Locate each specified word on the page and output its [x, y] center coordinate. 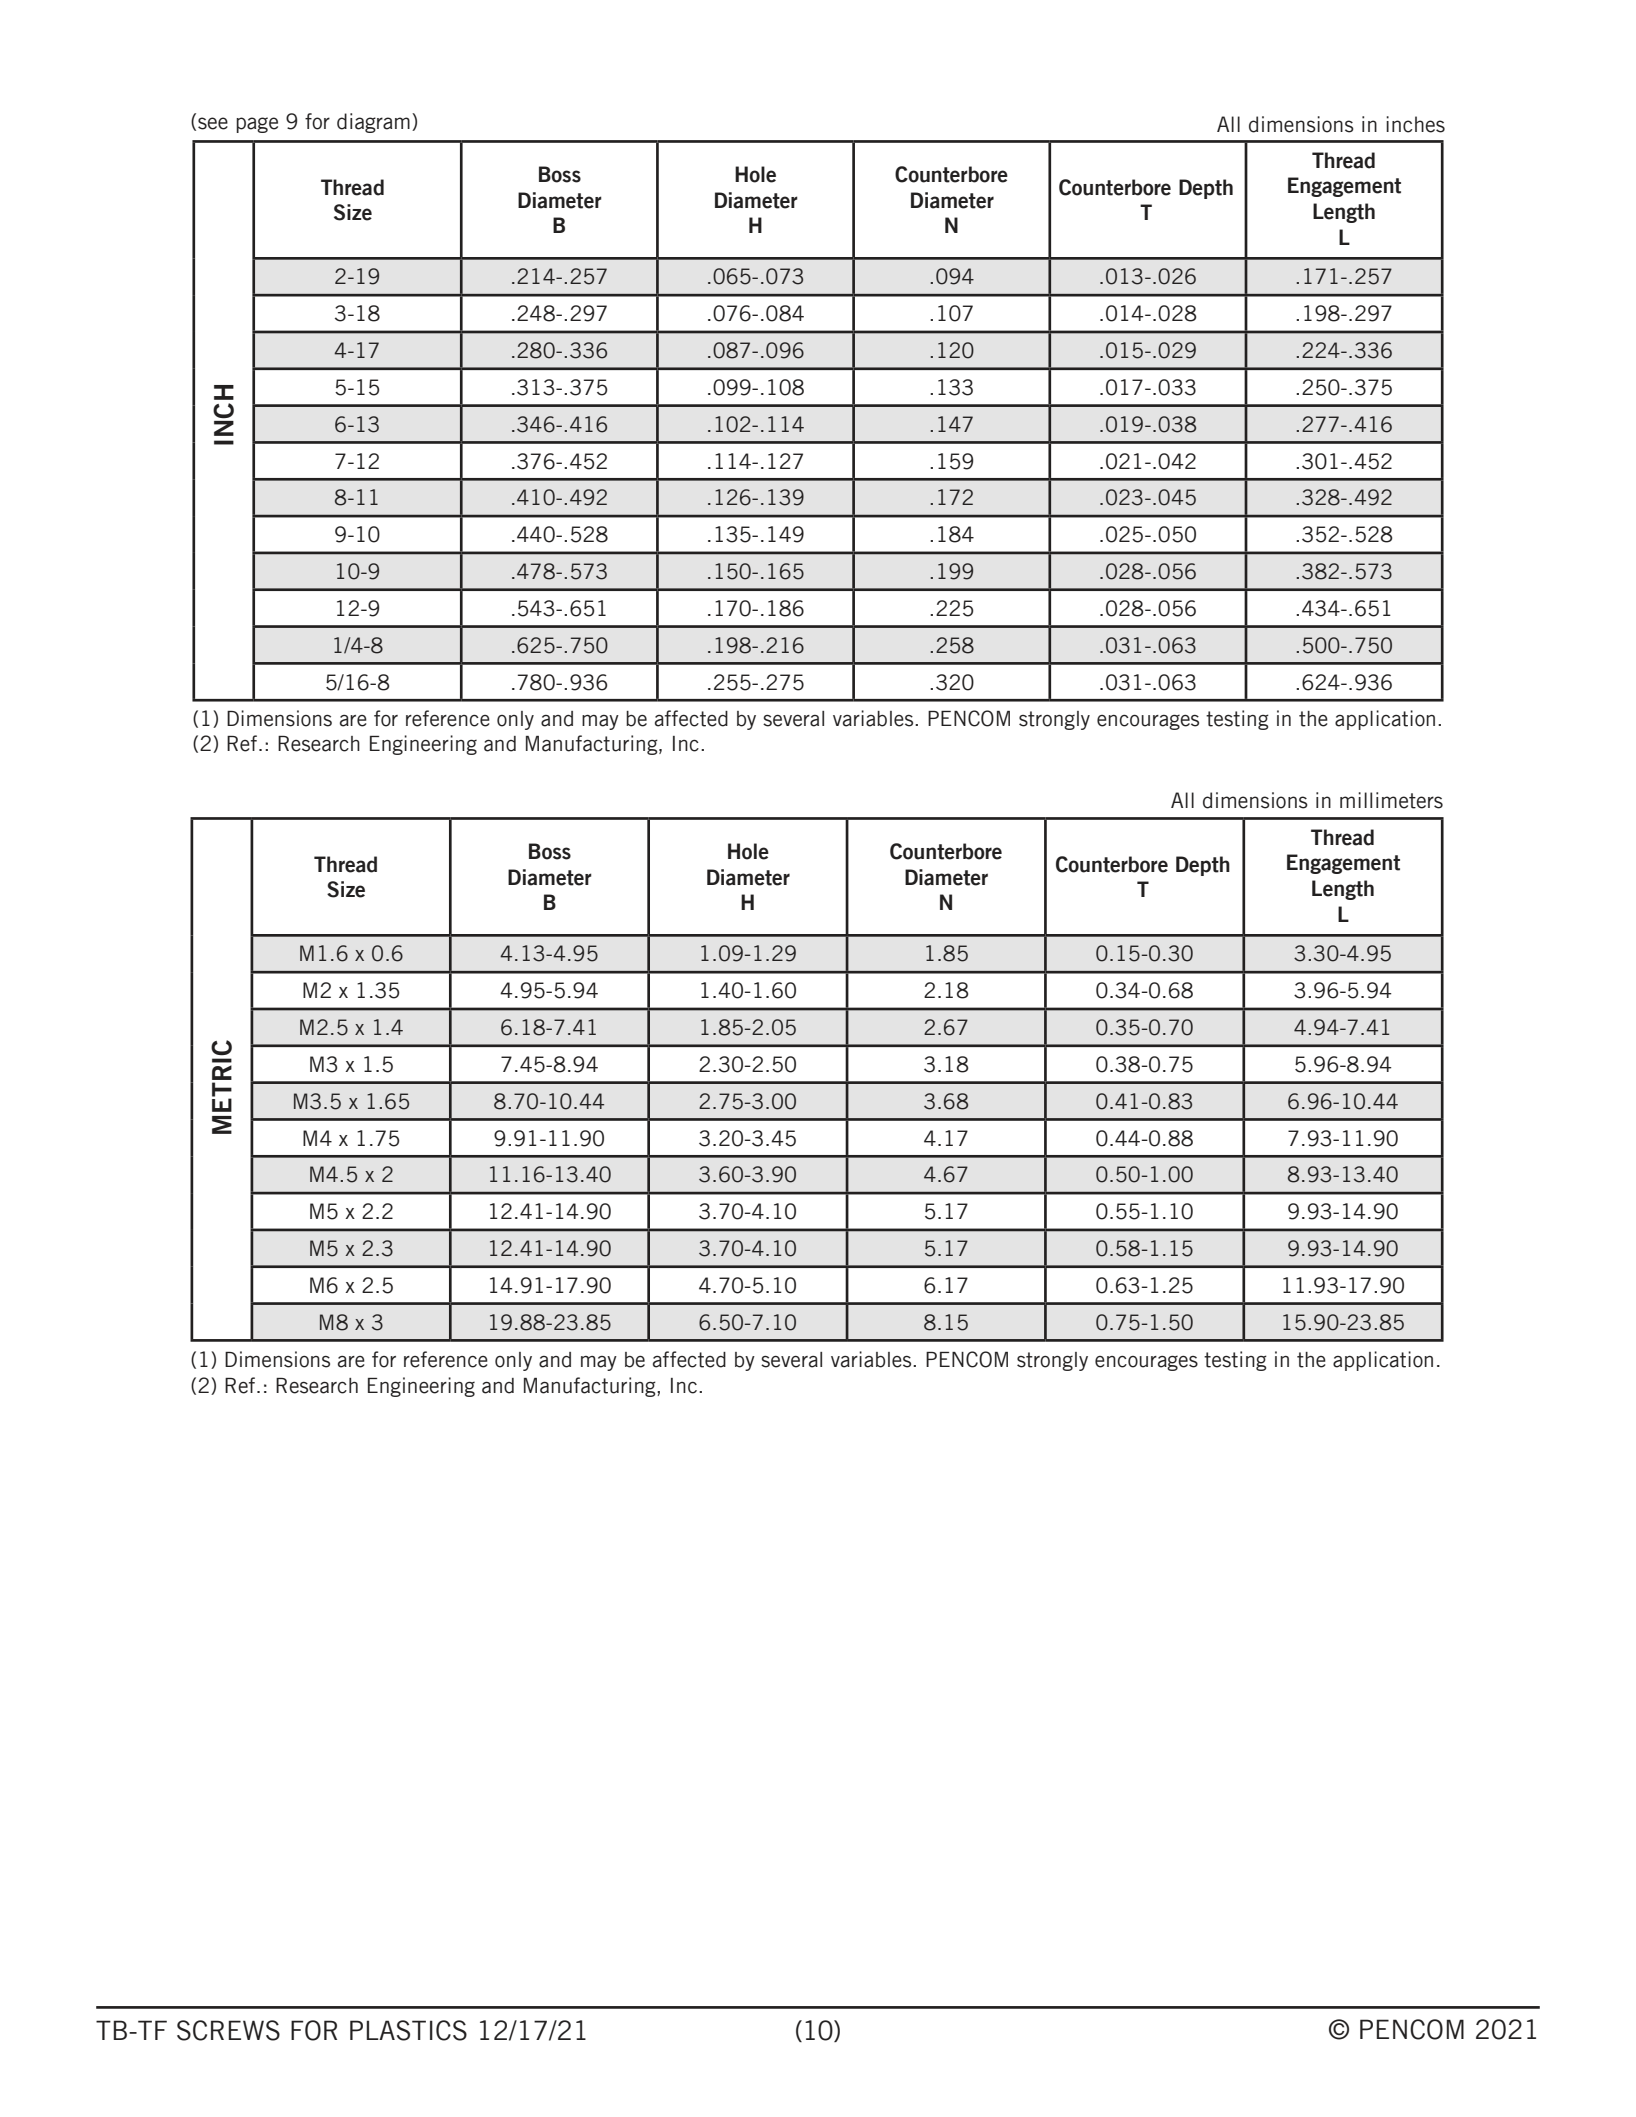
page [257, 125]
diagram [373, 123]
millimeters [1391, 800]
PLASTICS [408, 2030]
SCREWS [228, 2030]
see [213, 123]
